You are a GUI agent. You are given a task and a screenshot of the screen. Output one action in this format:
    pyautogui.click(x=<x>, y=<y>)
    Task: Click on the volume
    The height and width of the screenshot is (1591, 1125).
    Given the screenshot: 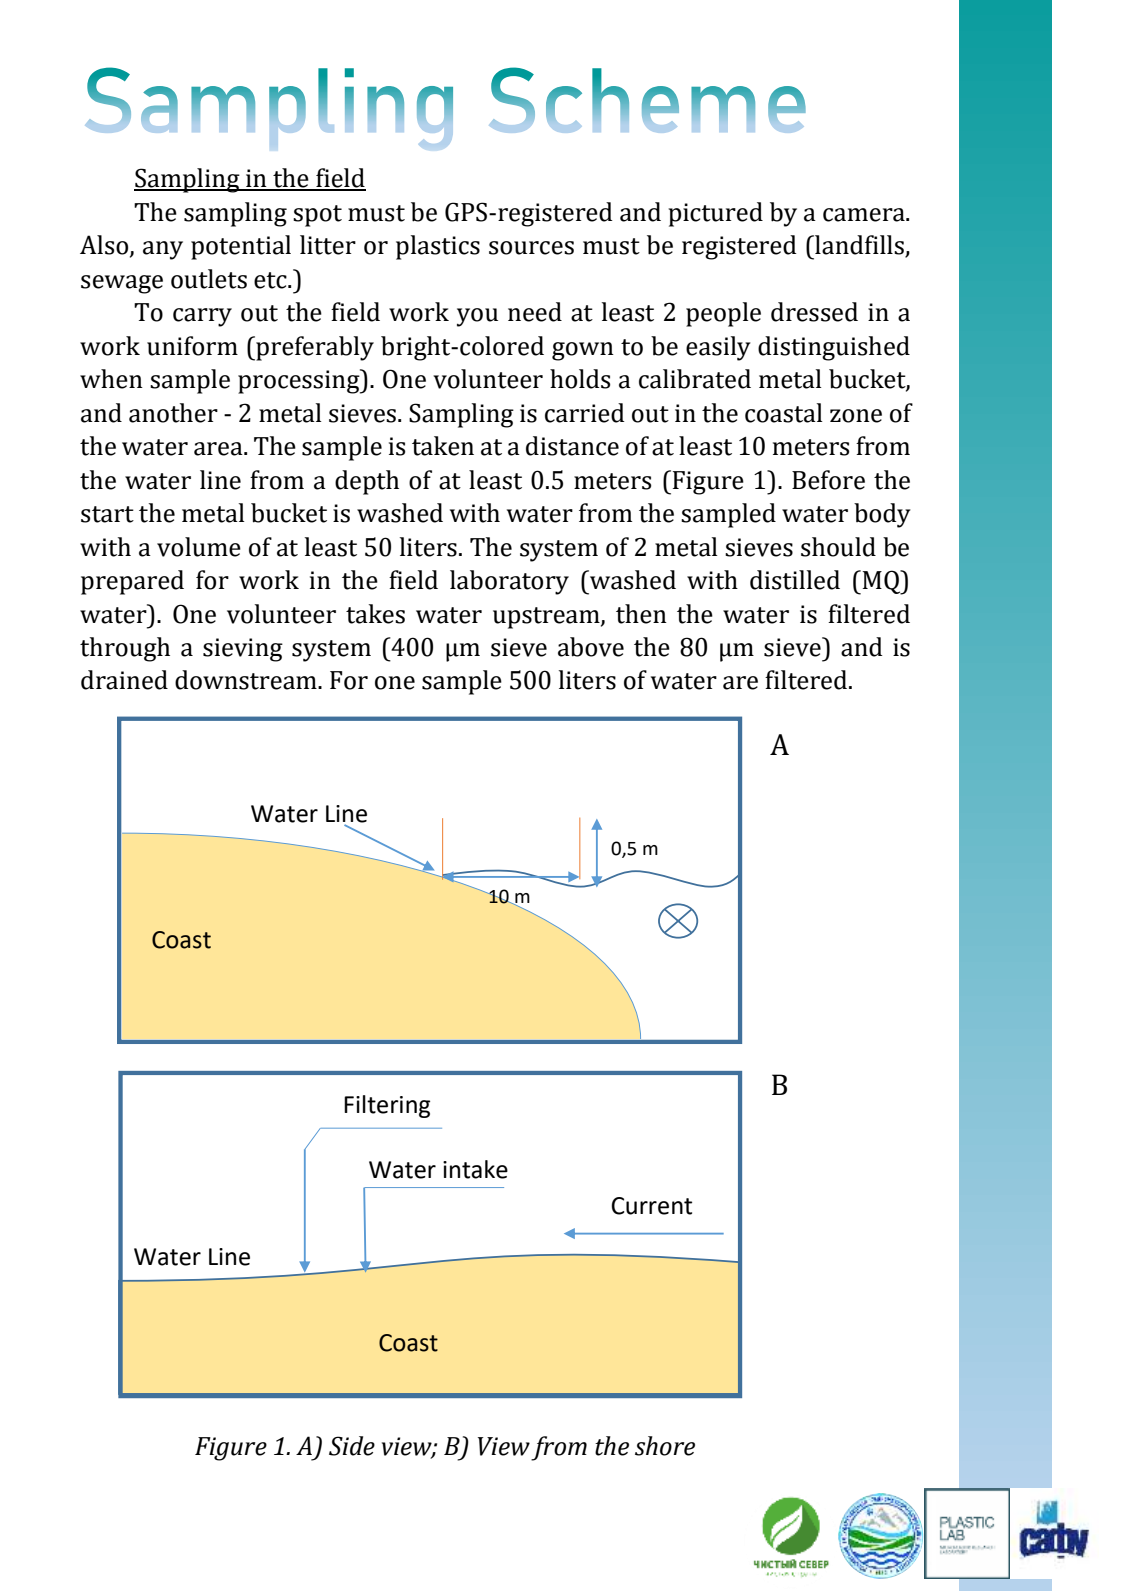 What is the action you would take?
    pyautogui.click(x=199, y=547)
